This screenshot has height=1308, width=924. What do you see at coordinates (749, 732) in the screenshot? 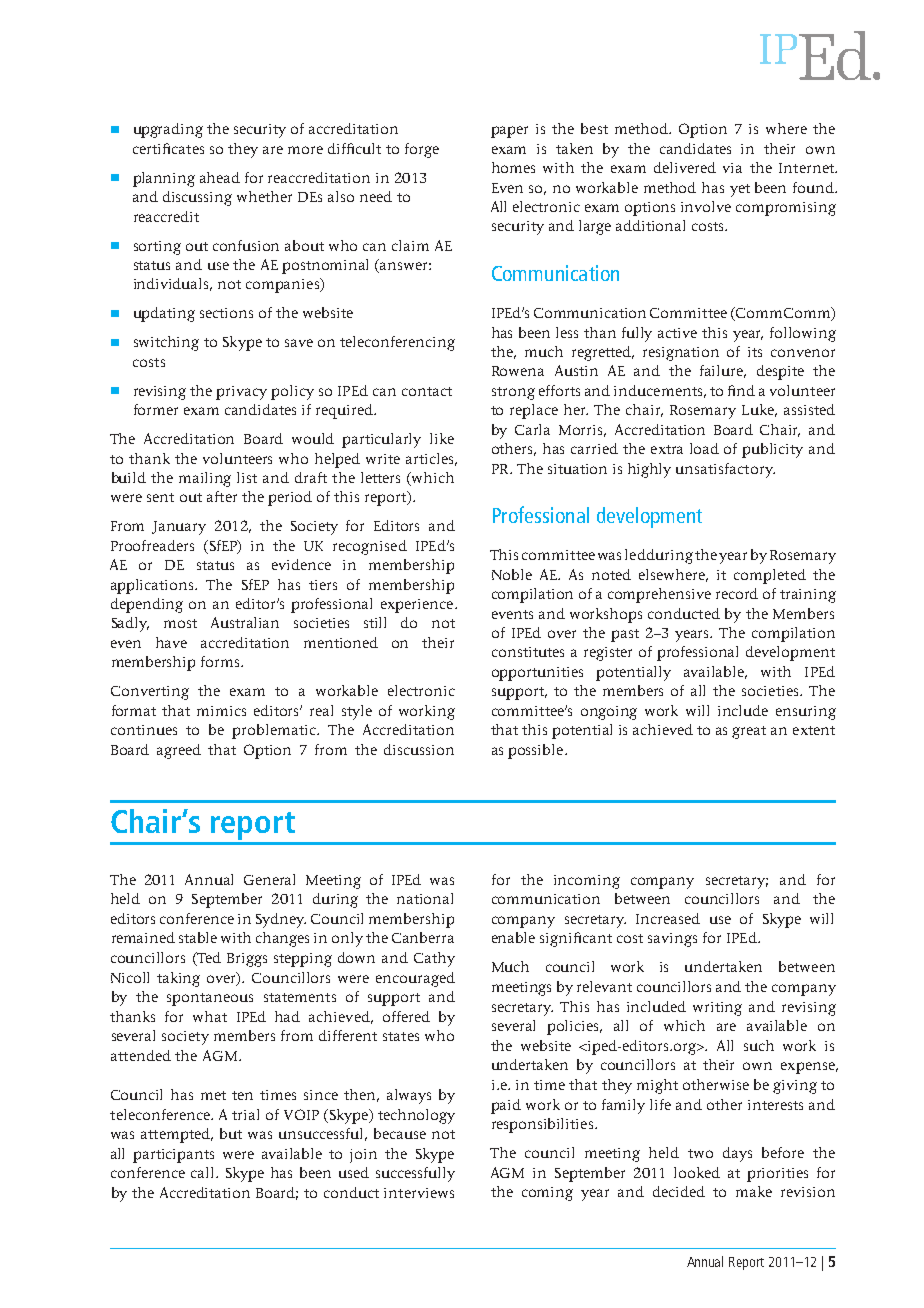
I see `great` at bounding box center [749, 732].
